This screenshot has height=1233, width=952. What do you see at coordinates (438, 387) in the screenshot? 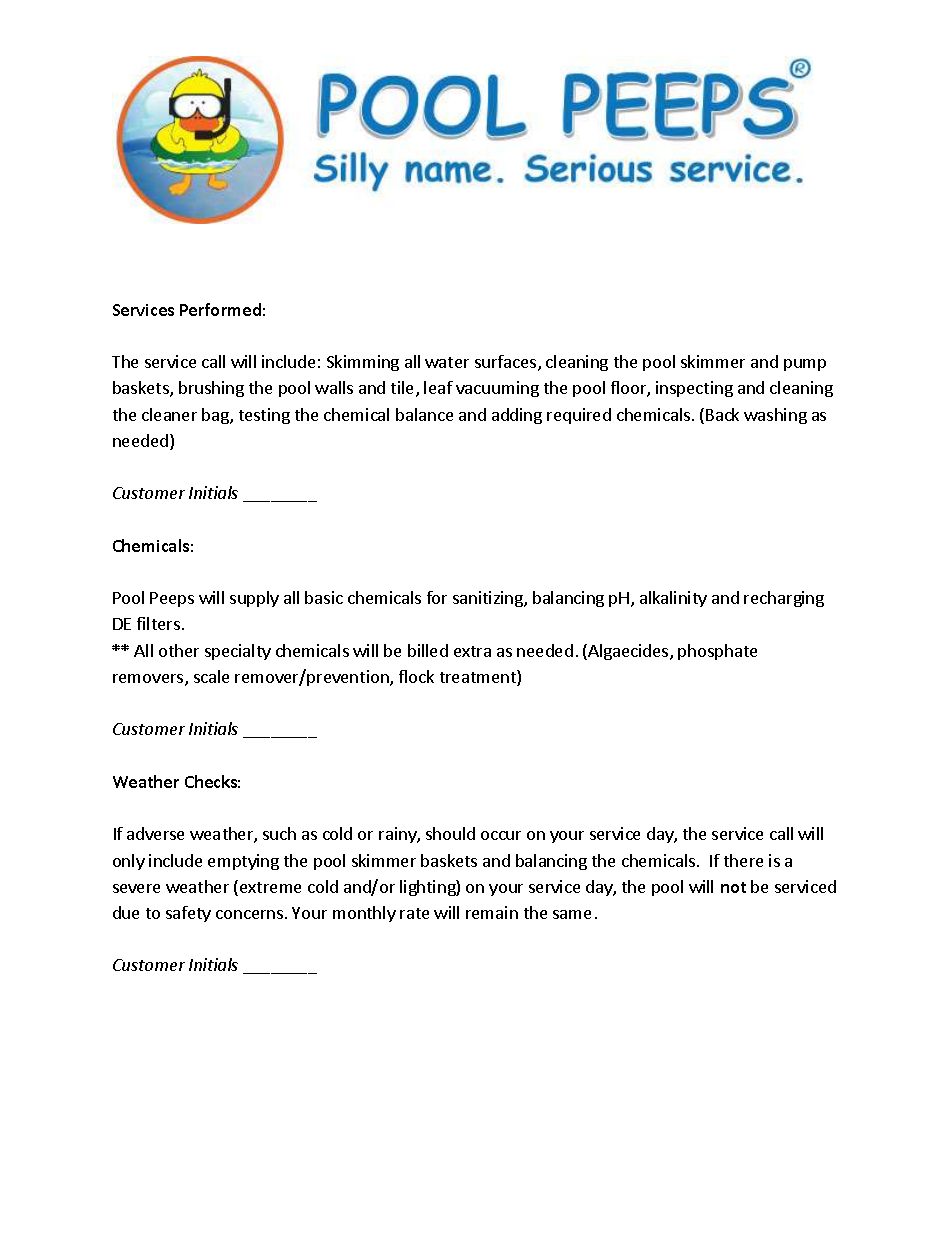
I see `leaf` at bounding box center [438, 387].
